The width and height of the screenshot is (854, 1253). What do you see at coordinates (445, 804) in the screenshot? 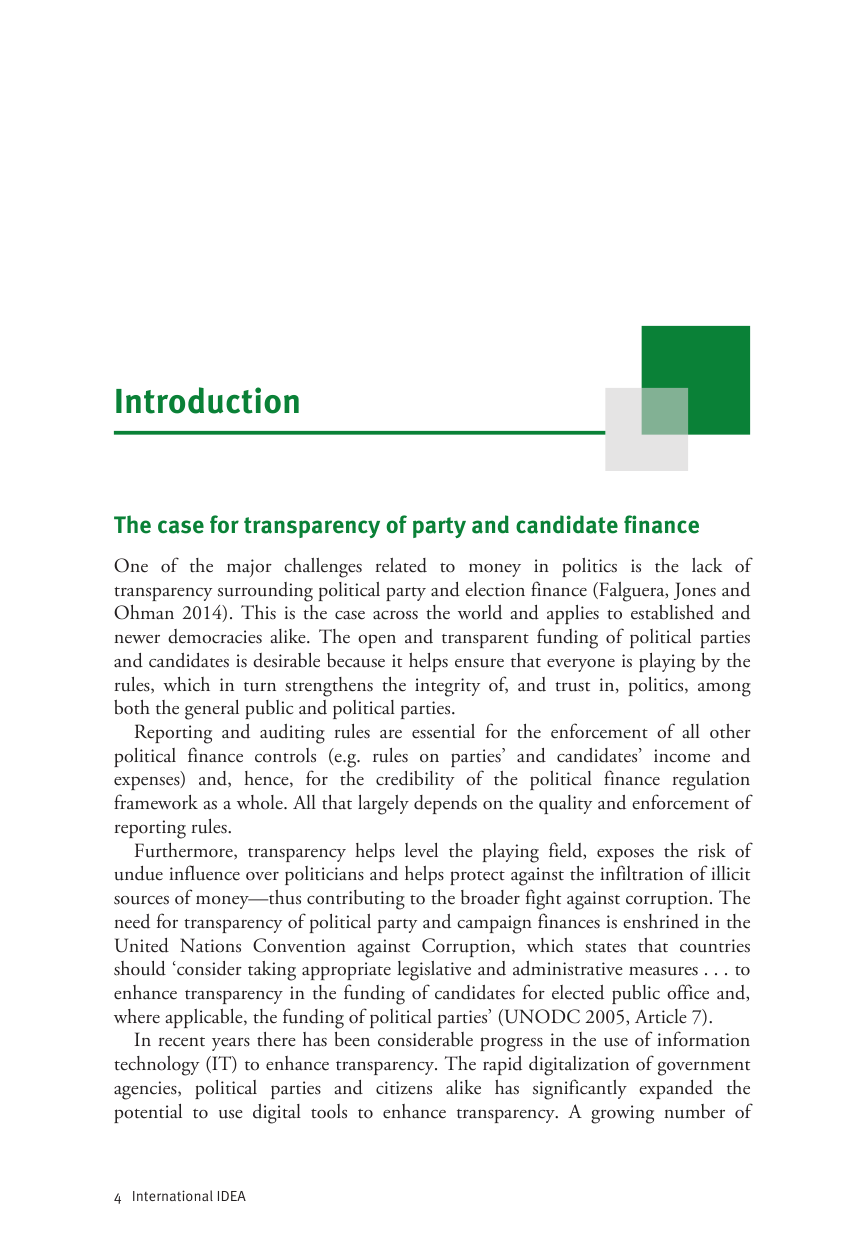
I see `depends` at bounding box center [445, 804].
